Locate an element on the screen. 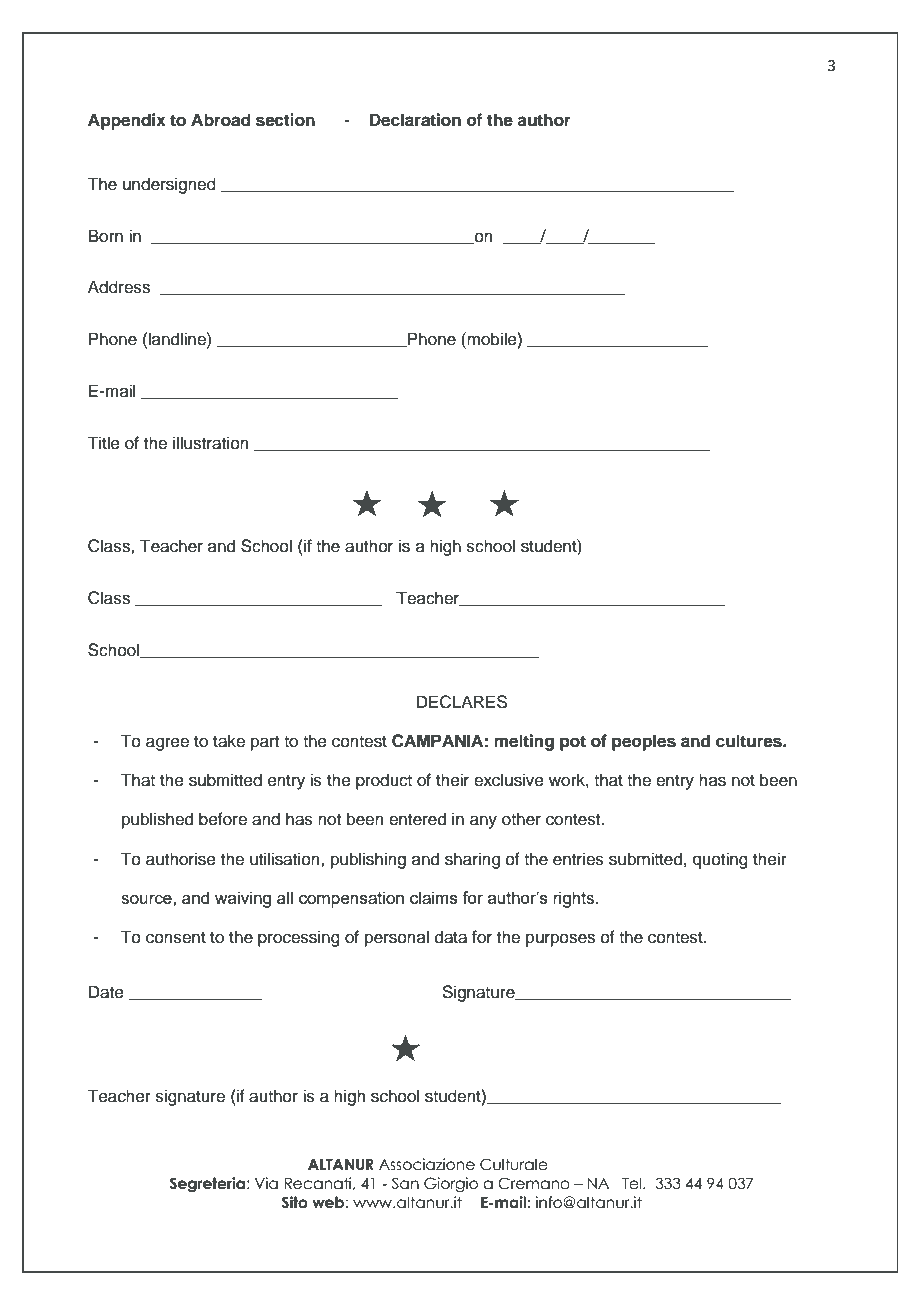  Declaration is located at coordinates (415, 120).
